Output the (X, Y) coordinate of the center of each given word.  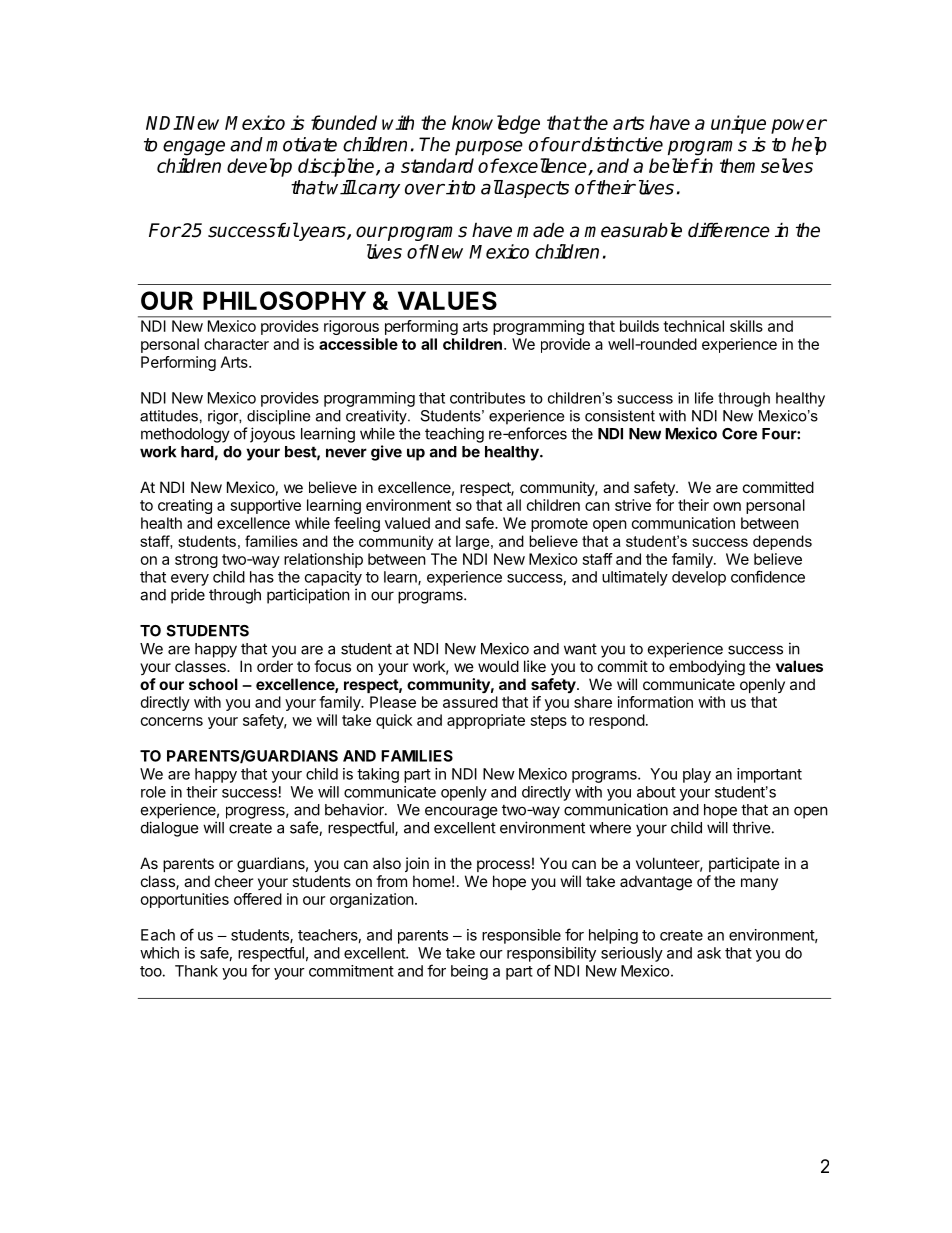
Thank (196, 971)
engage (194, 148)
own (727, 506)
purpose (489, 147)
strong (196, 561)
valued (407, 523)
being (469, 972)
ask (709, 953)
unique (738, 124)
